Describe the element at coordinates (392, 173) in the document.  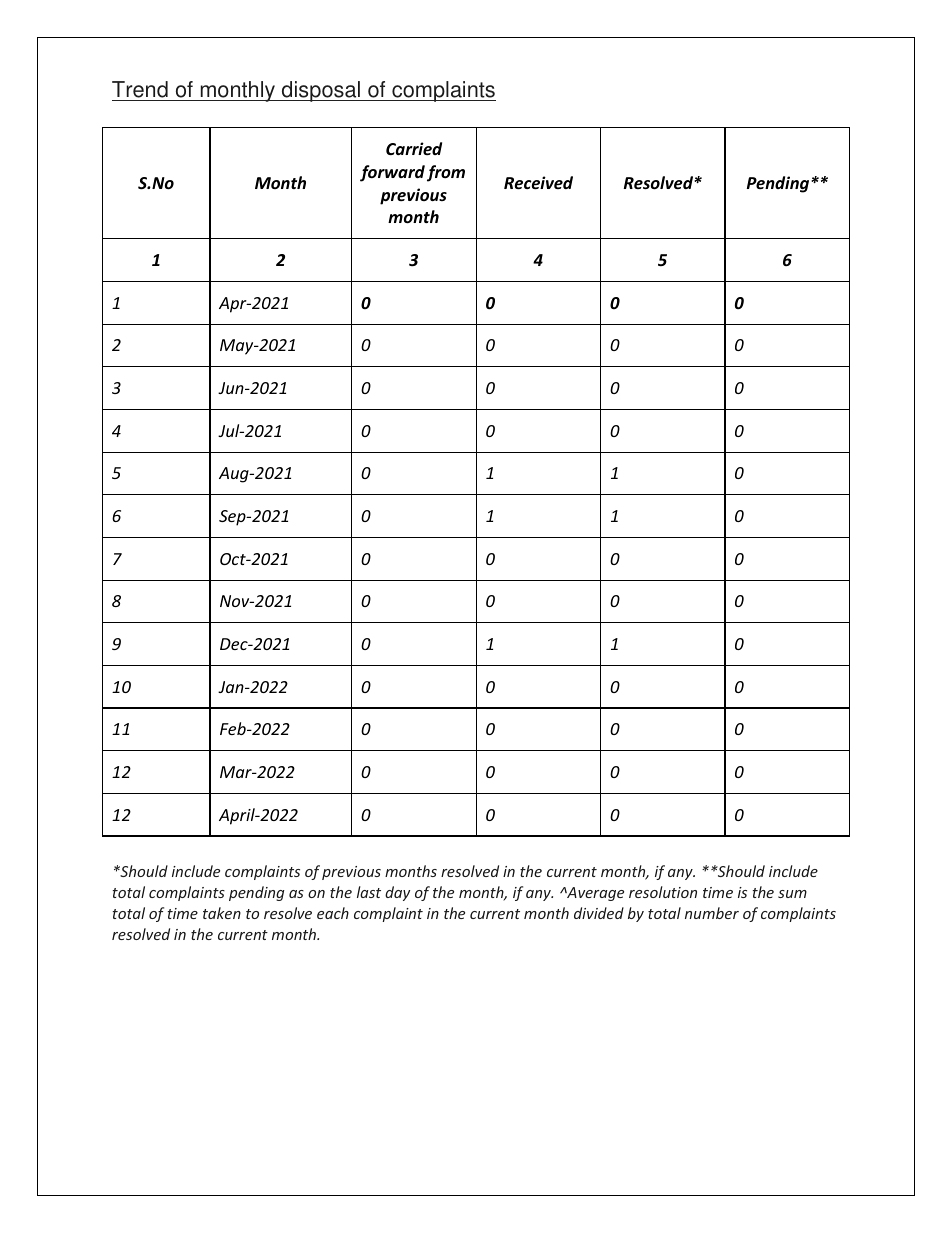
I see `forward` at that location.
